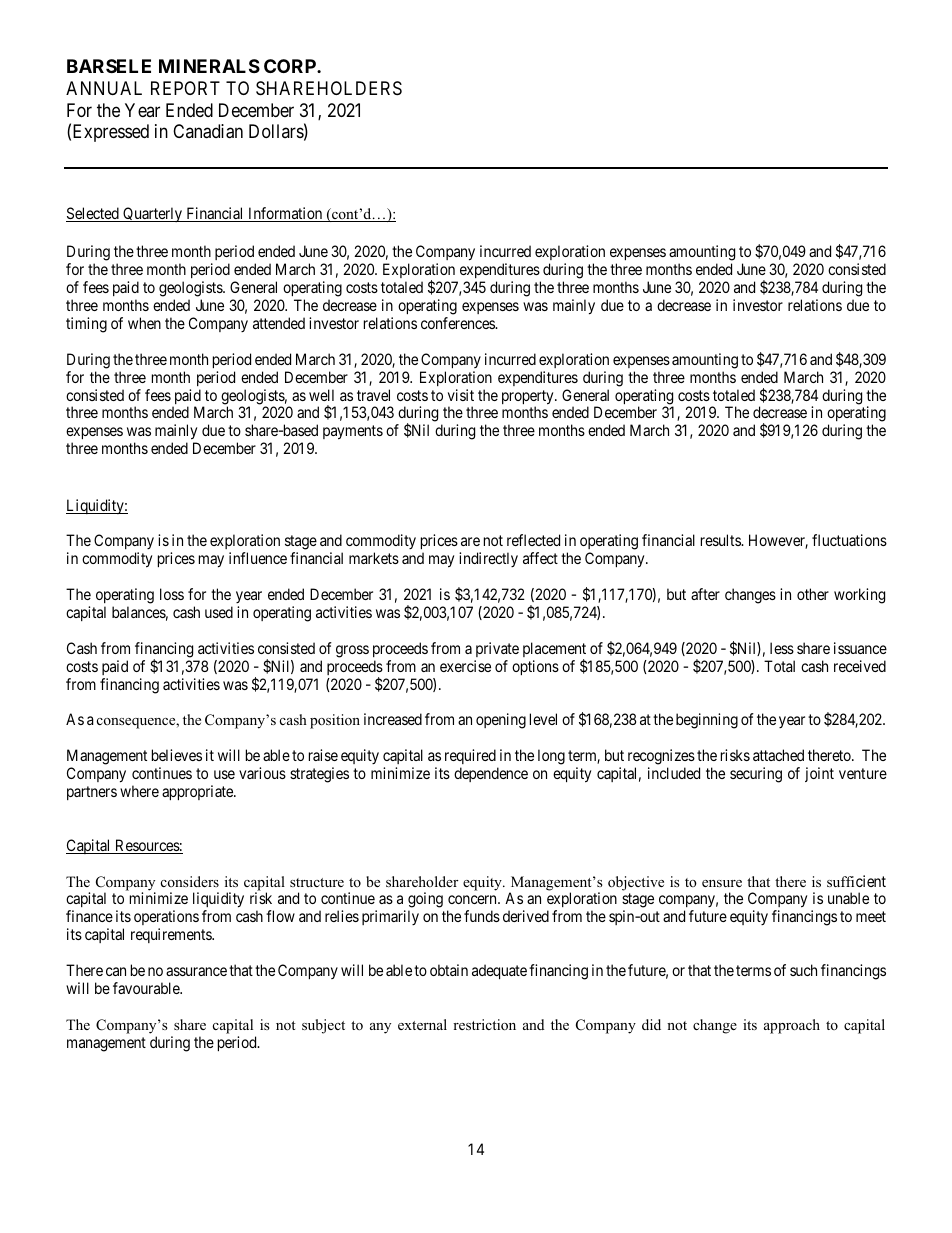 The height and width of the screenshot is (1233, 952). Describe the element at coordinates (291, 66) in the screenshot. I see `CORP` at that location.
